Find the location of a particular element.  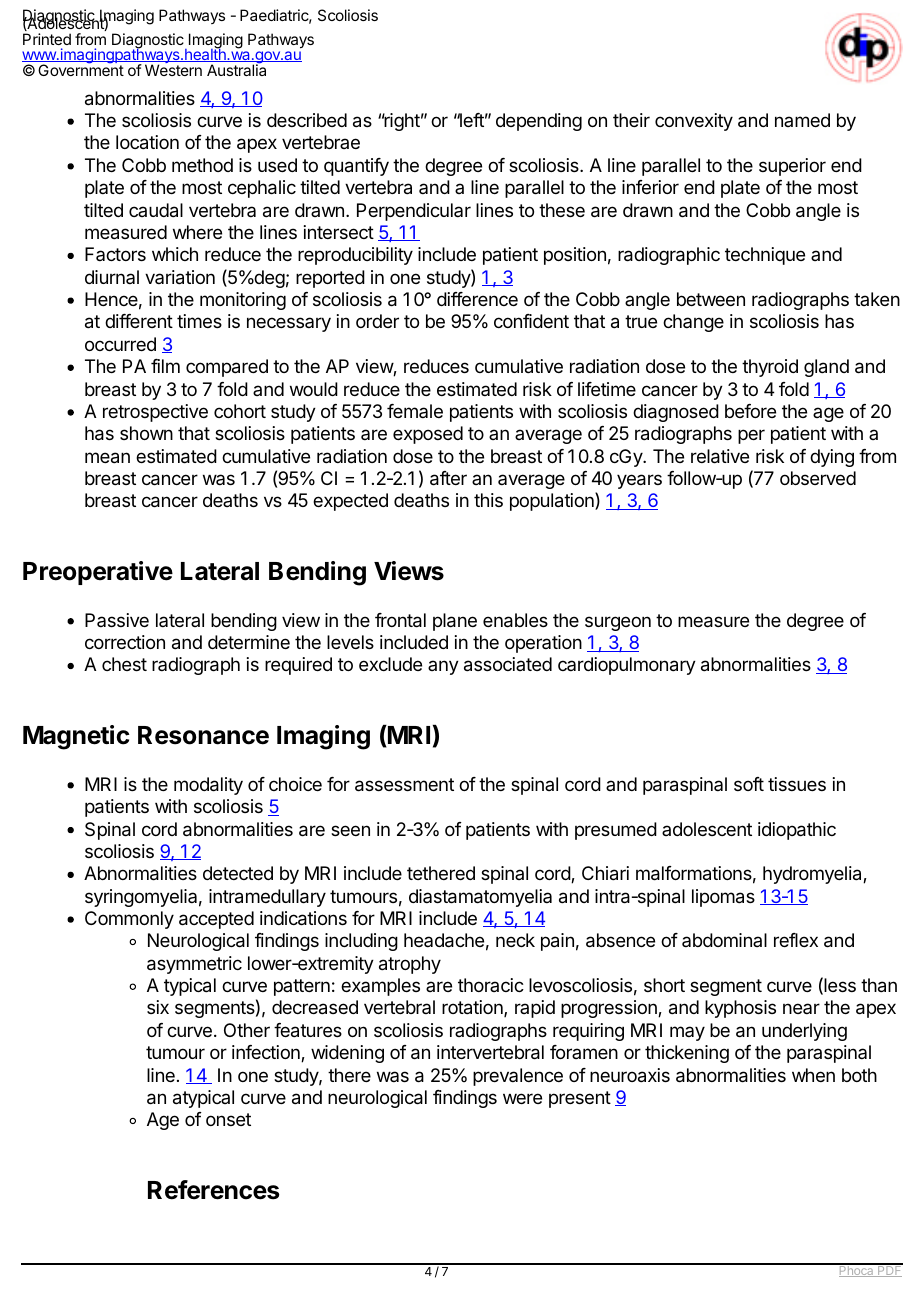

PDF is located at coordinates (889, 1270).
